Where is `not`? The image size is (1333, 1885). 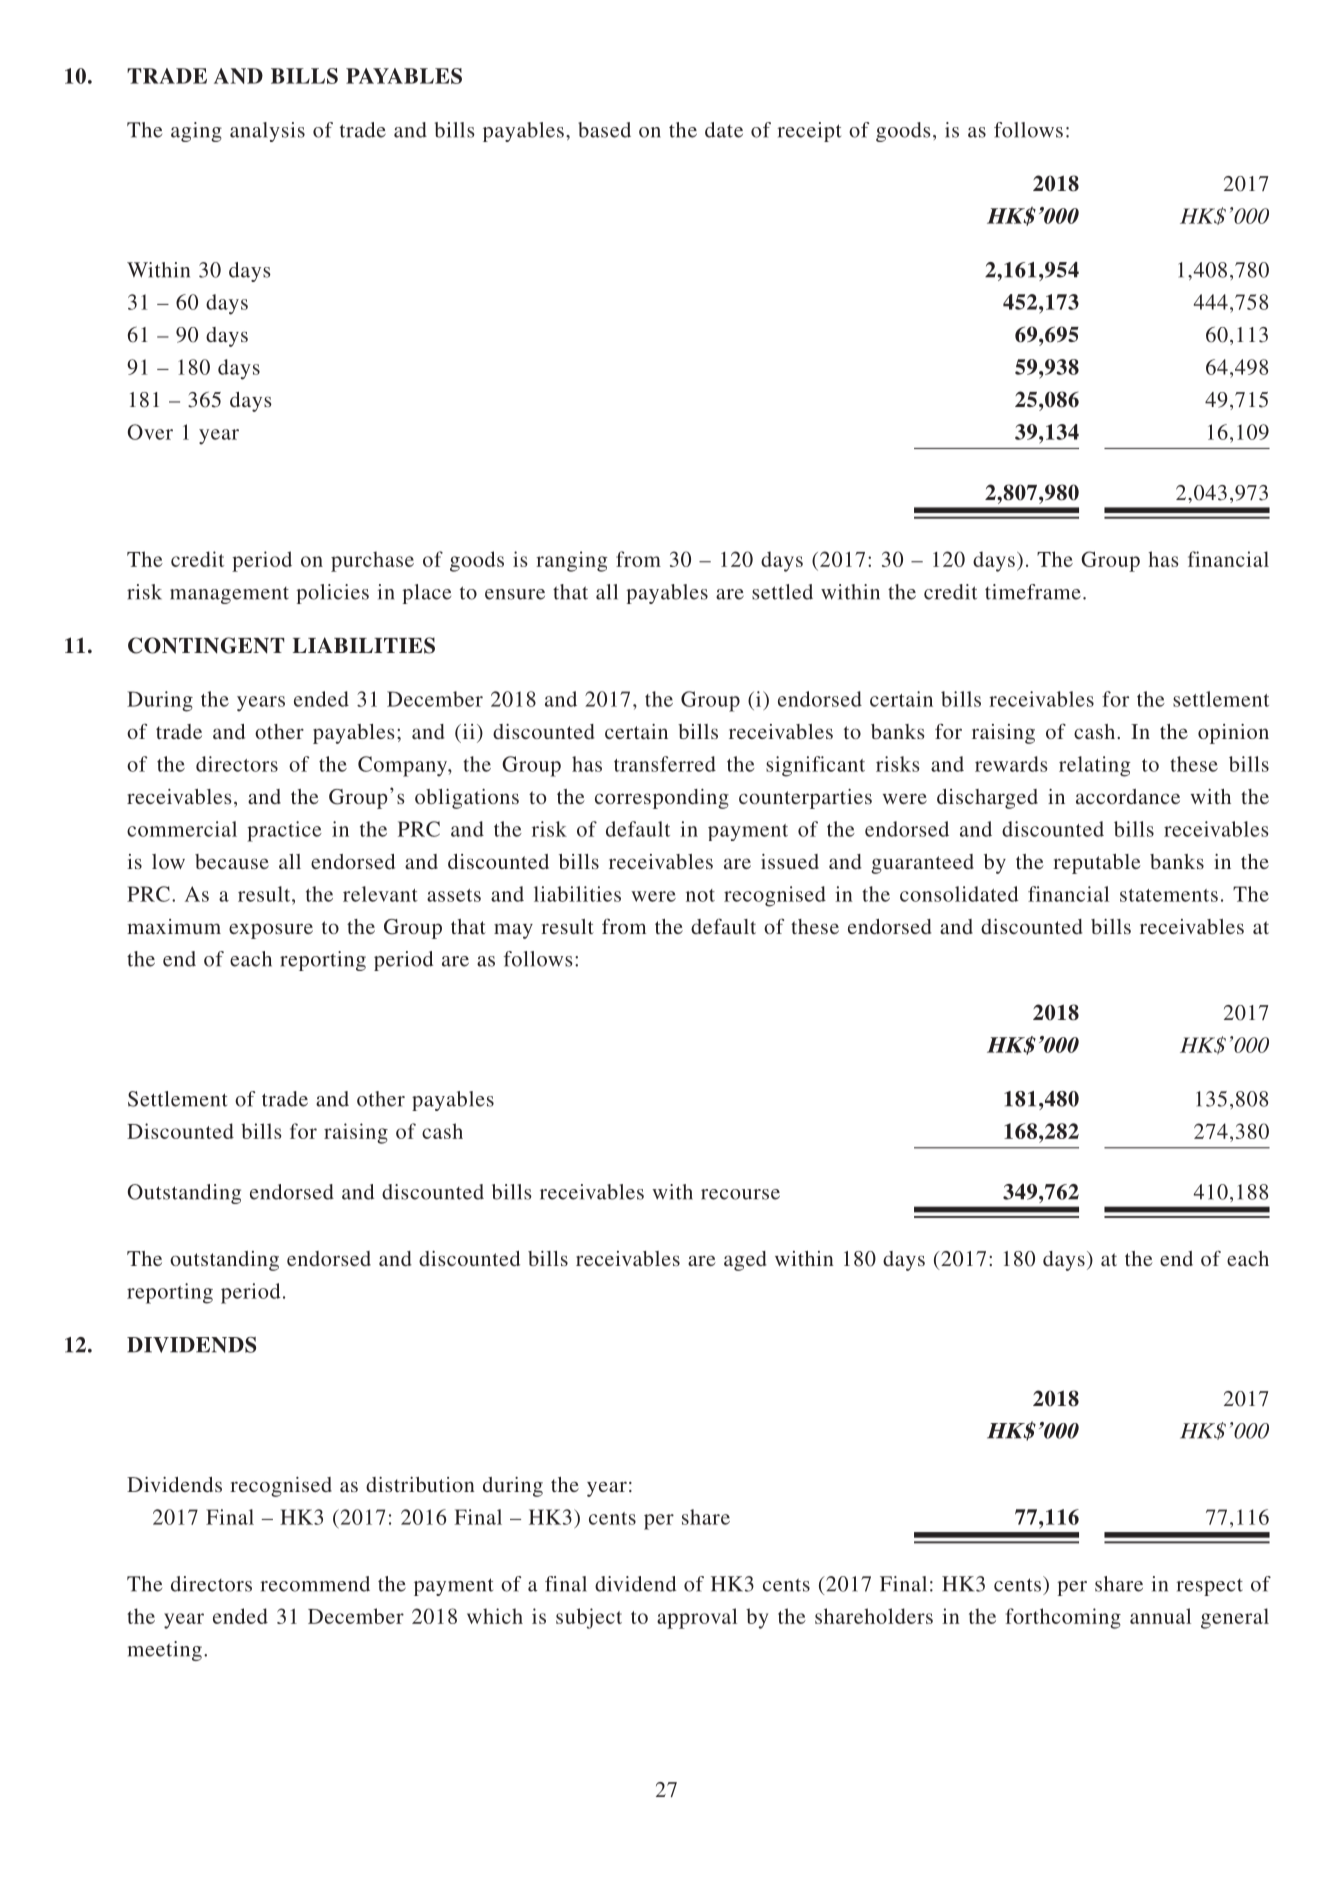
not is located at coordinates (700, 895).
